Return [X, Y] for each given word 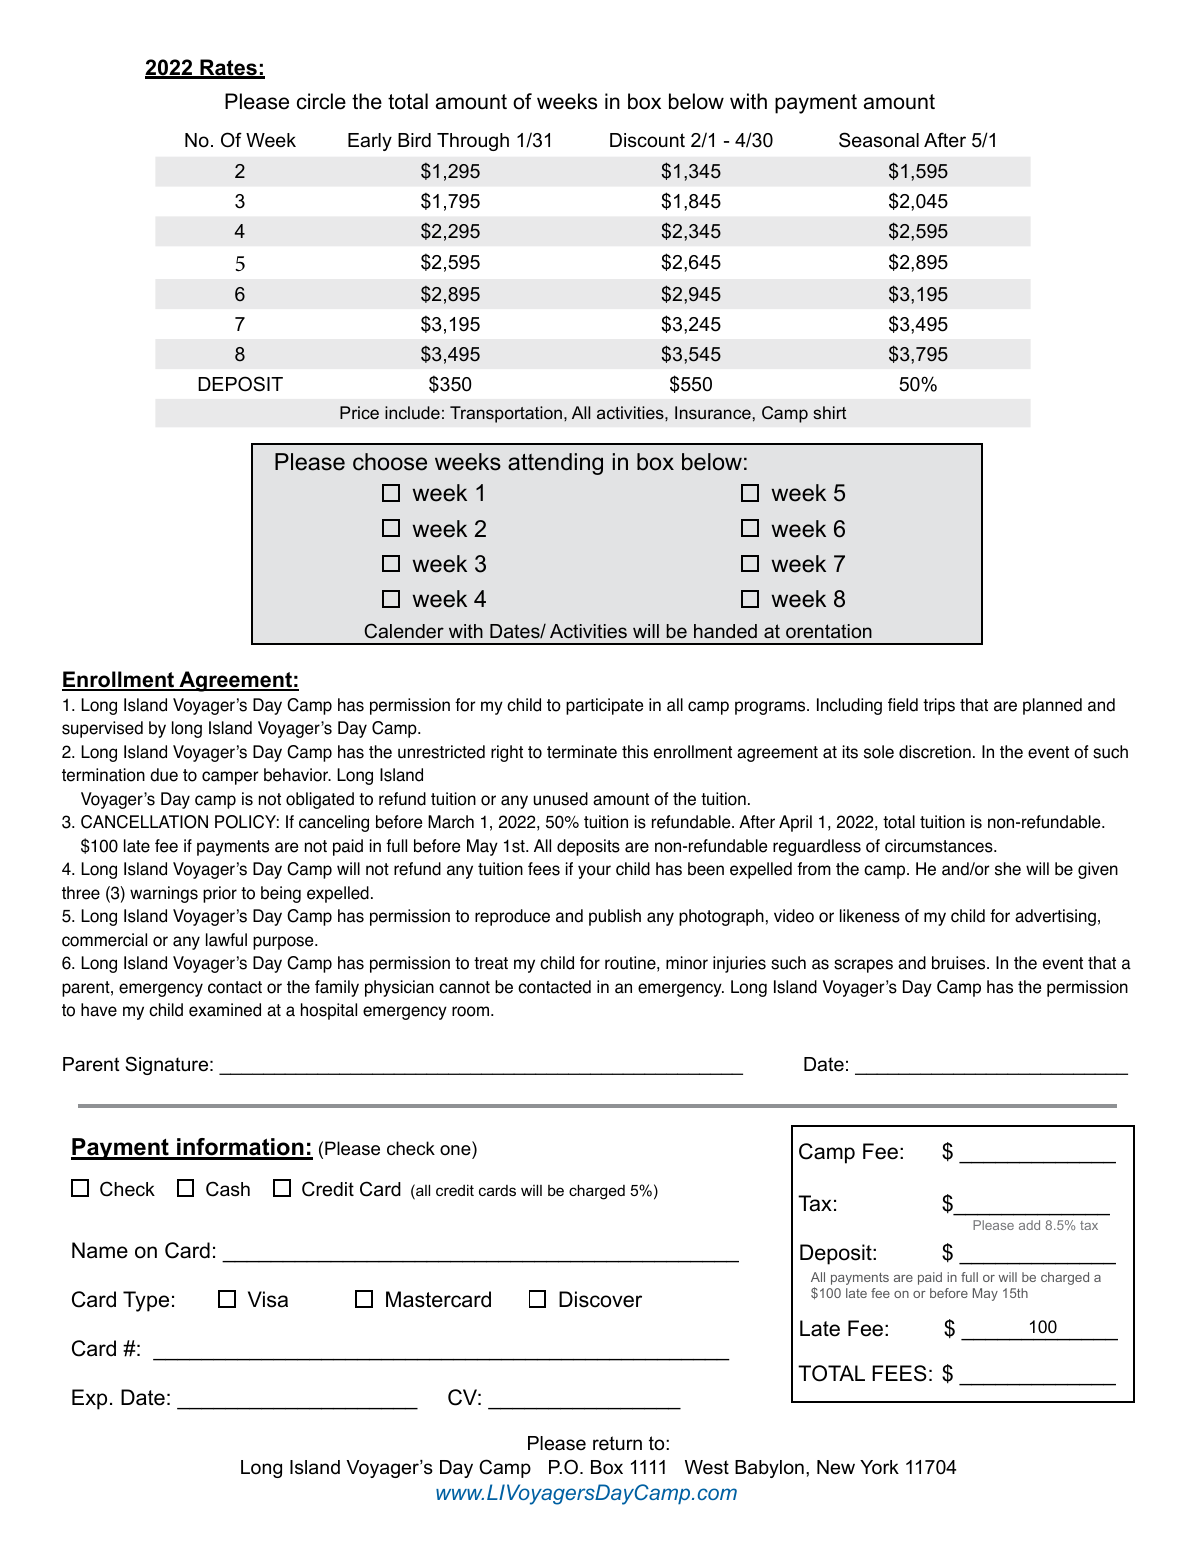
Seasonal [879, 140]
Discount [647, 140]
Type [146, 1301]
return [617, 1443]
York [879, 1467]
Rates [228, 68]
